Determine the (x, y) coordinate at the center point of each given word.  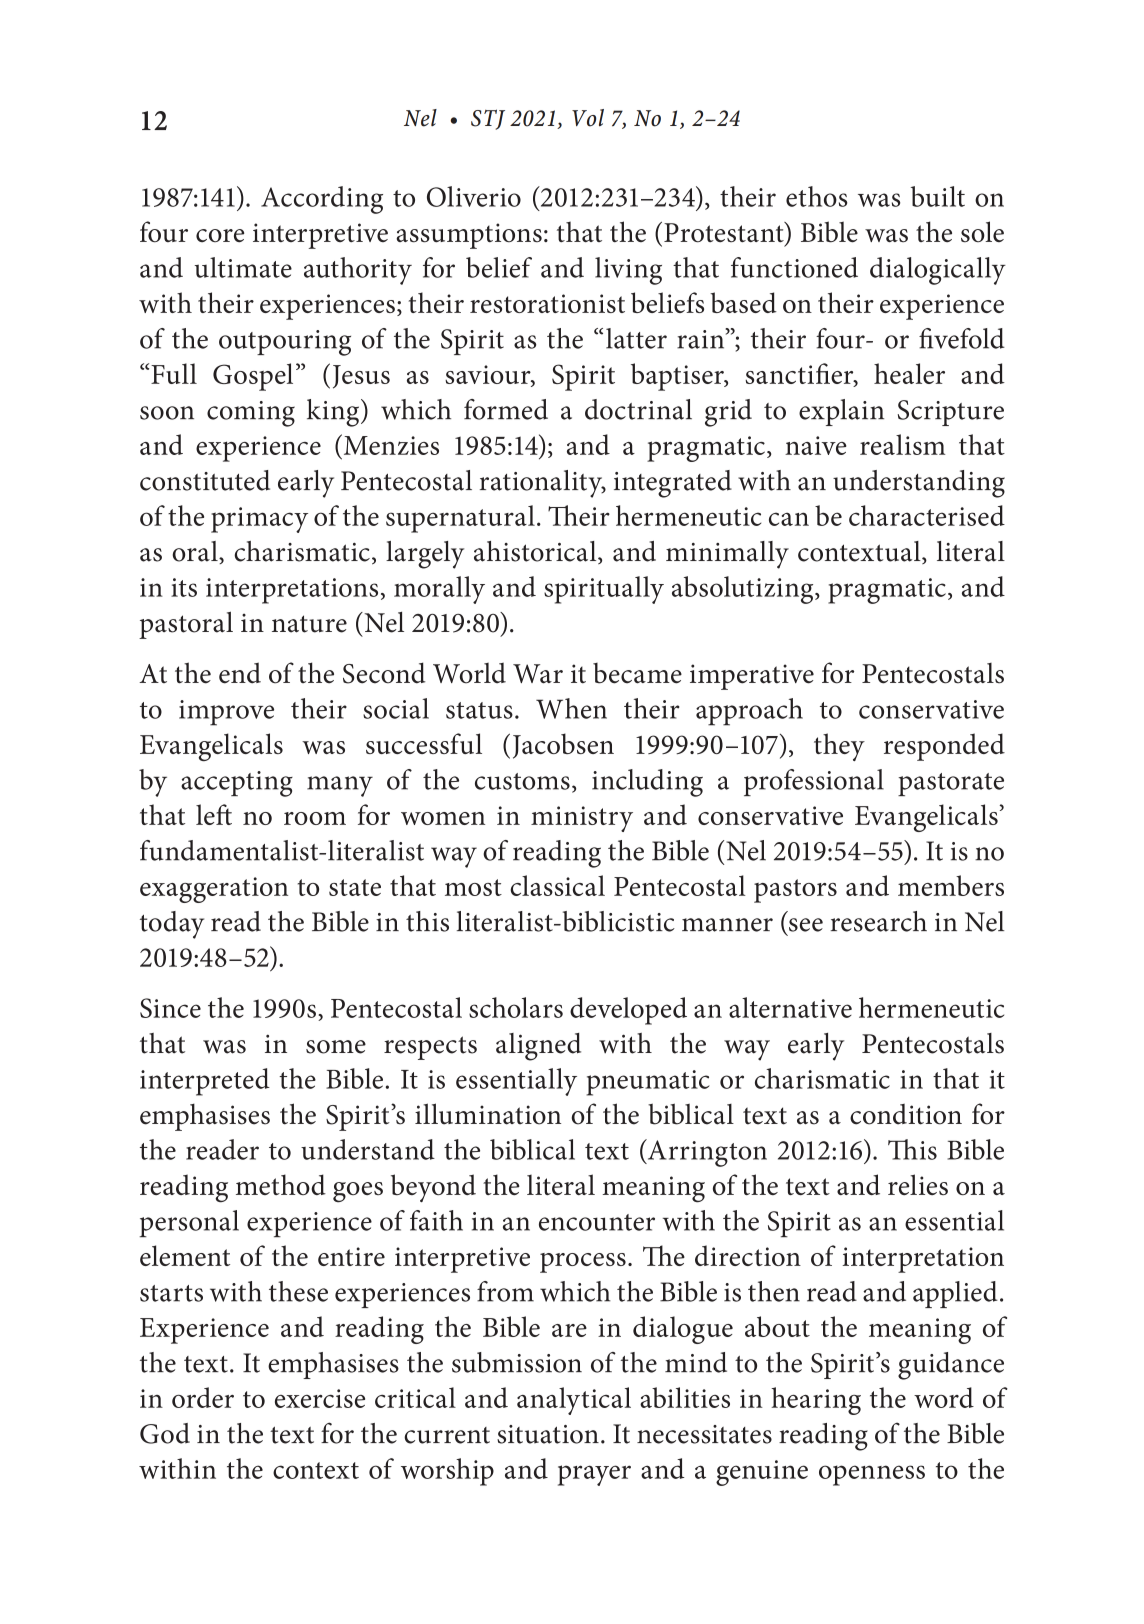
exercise (320, 1398)
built (938, 196)
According (322, 200)
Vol (588, 118)
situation (548, 1434)
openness (872, 1475)
